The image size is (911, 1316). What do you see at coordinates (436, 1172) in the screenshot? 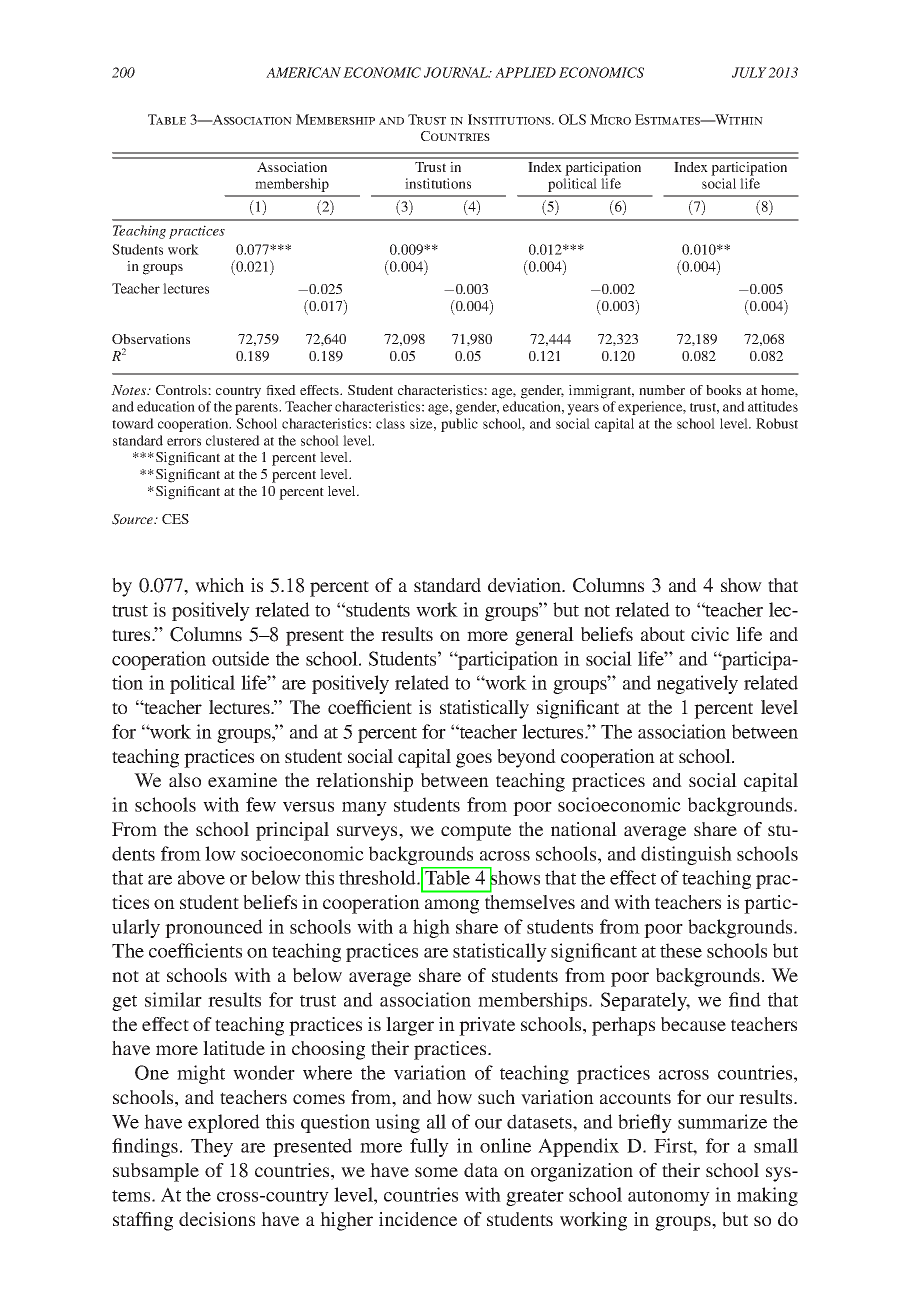
I see `some` at bounding box center [436, 1172].
